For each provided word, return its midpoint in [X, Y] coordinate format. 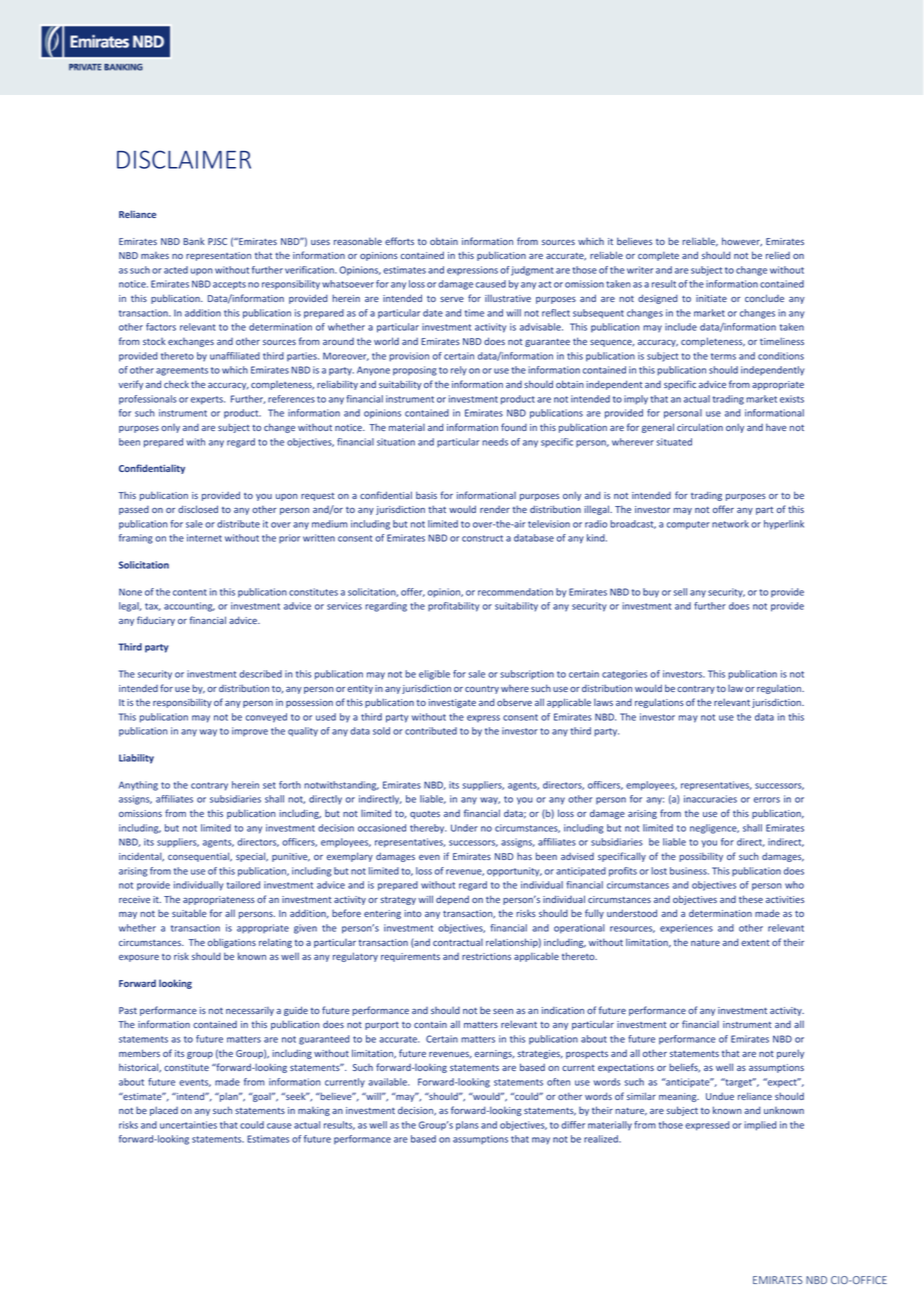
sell [680, 592]
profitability [453, 607]
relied [778, 255]
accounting [189, 607]
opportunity [514, 872]
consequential [200, 857]
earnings [494, 1054]
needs [495, 442]
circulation [700, 427]
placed [164, 1111]
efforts [399, 241]
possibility [701, 857]
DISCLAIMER [184, 159]
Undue [720, 1096]
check [176, 384]
